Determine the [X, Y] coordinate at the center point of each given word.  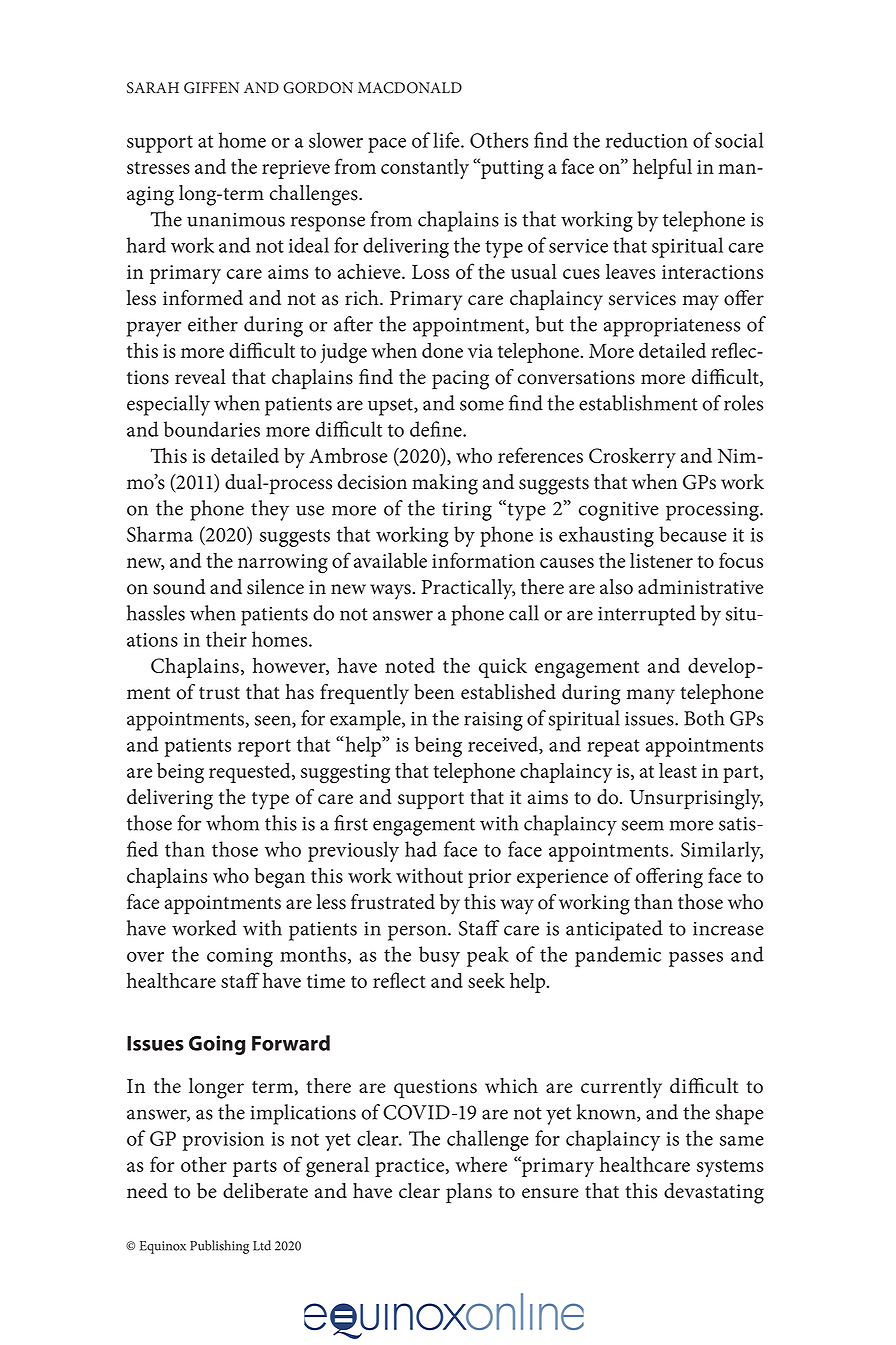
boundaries [212, 429]
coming [240, 957]
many [651, 697]
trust [219, 693]
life [447, 140]
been [434, 692]
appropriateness [672, 327]
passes [696, 959]
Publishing [219, 1247]
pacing [460, 380]
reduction [647, 140]
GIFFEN [211, 88]
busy [439, 956]
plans [469, 1193]
